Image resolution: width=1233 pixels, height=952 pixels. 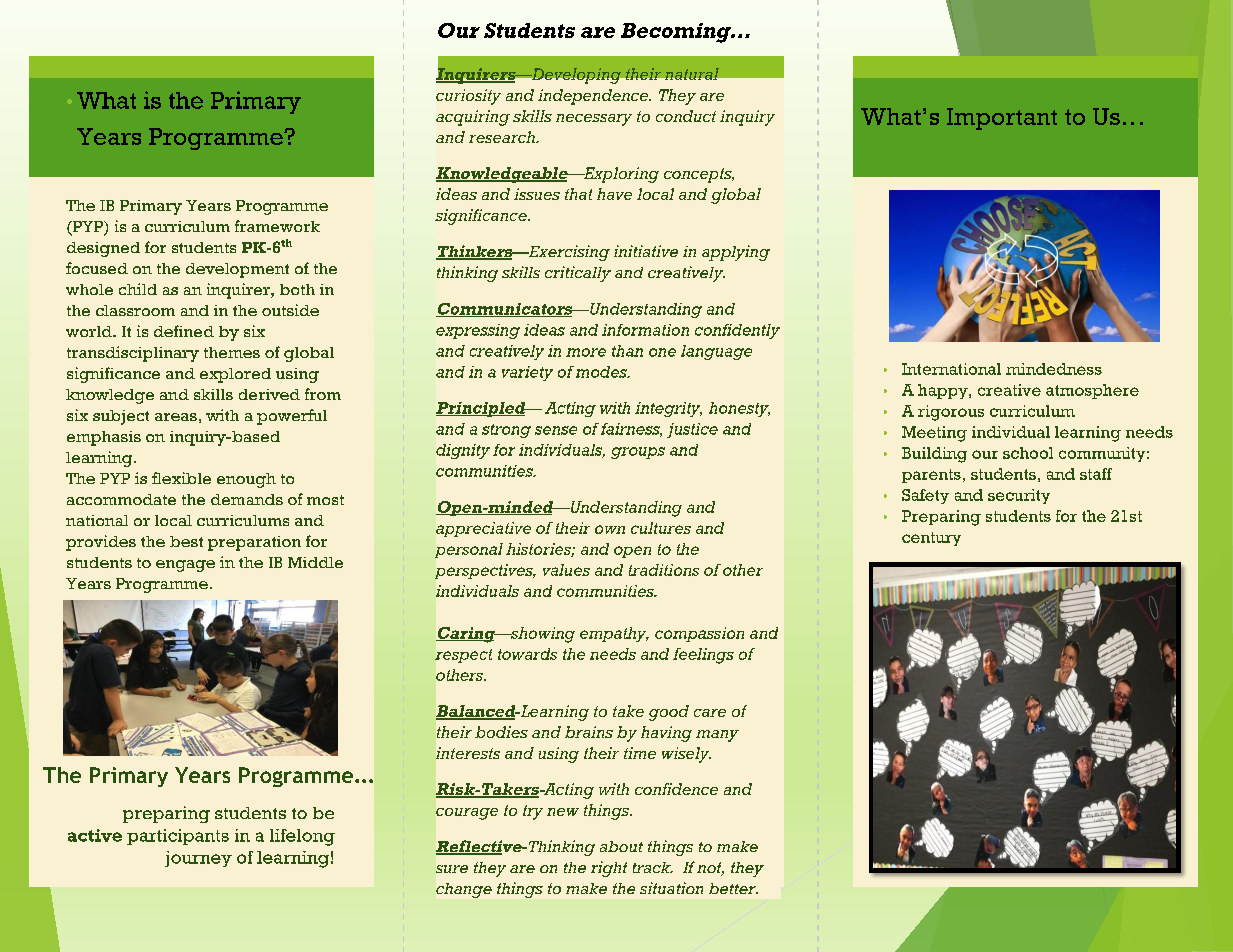 What do you see at coordinates (198, 859) in the document?
I see `journey` at bounding box center [198, 859].
